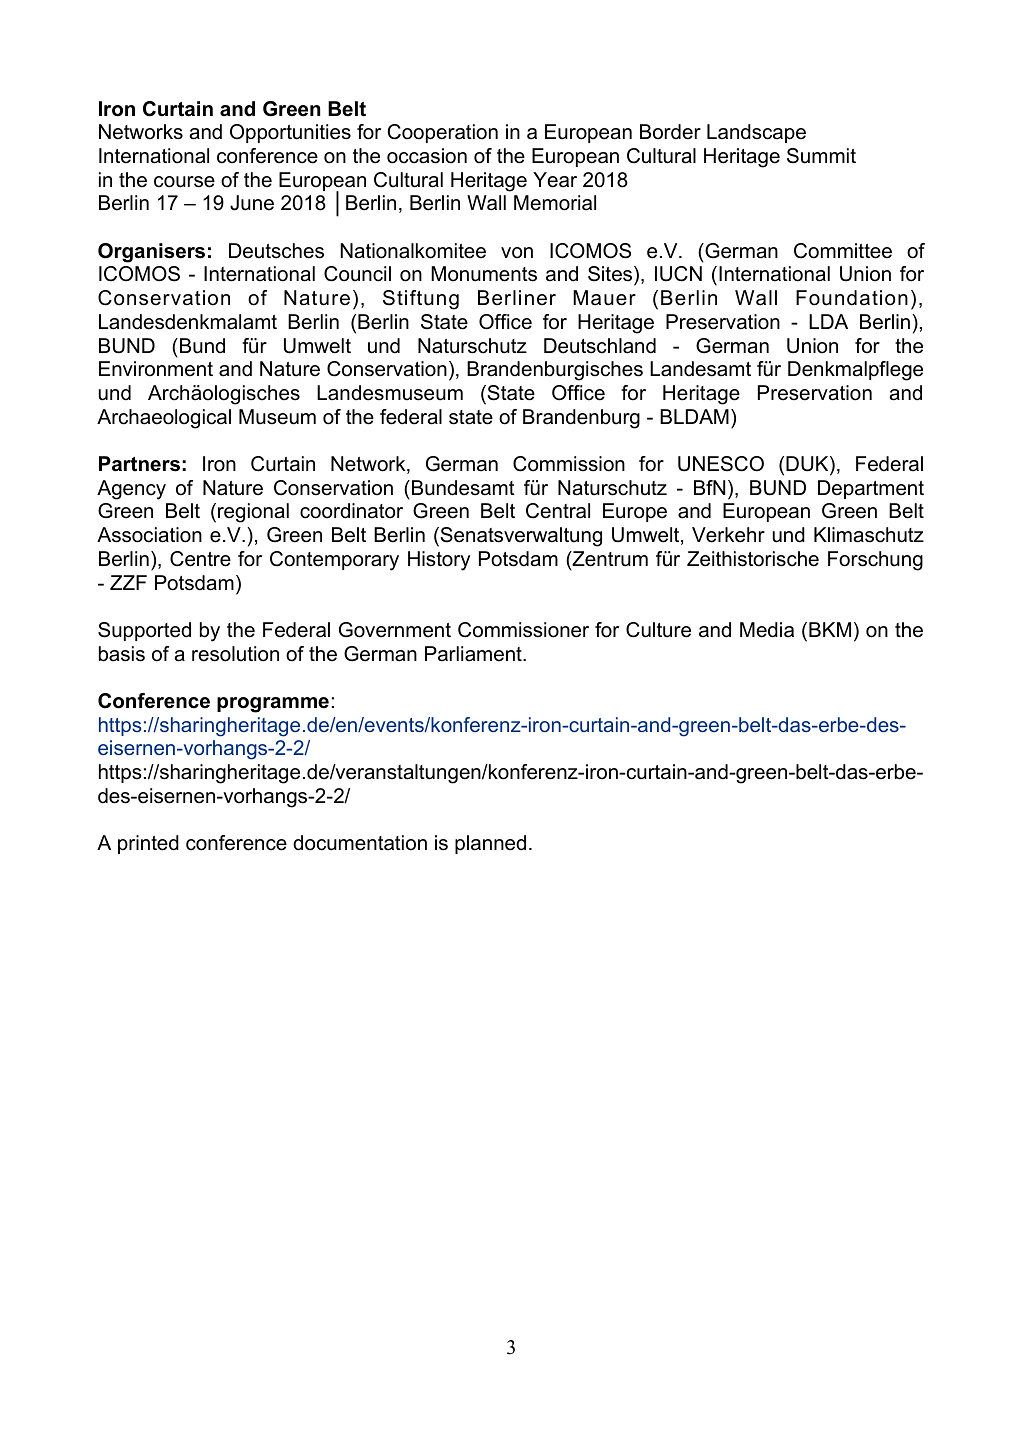  Describe the element at coordinates (852, 298) in the screenshot. I see `Foundation` at that location.
